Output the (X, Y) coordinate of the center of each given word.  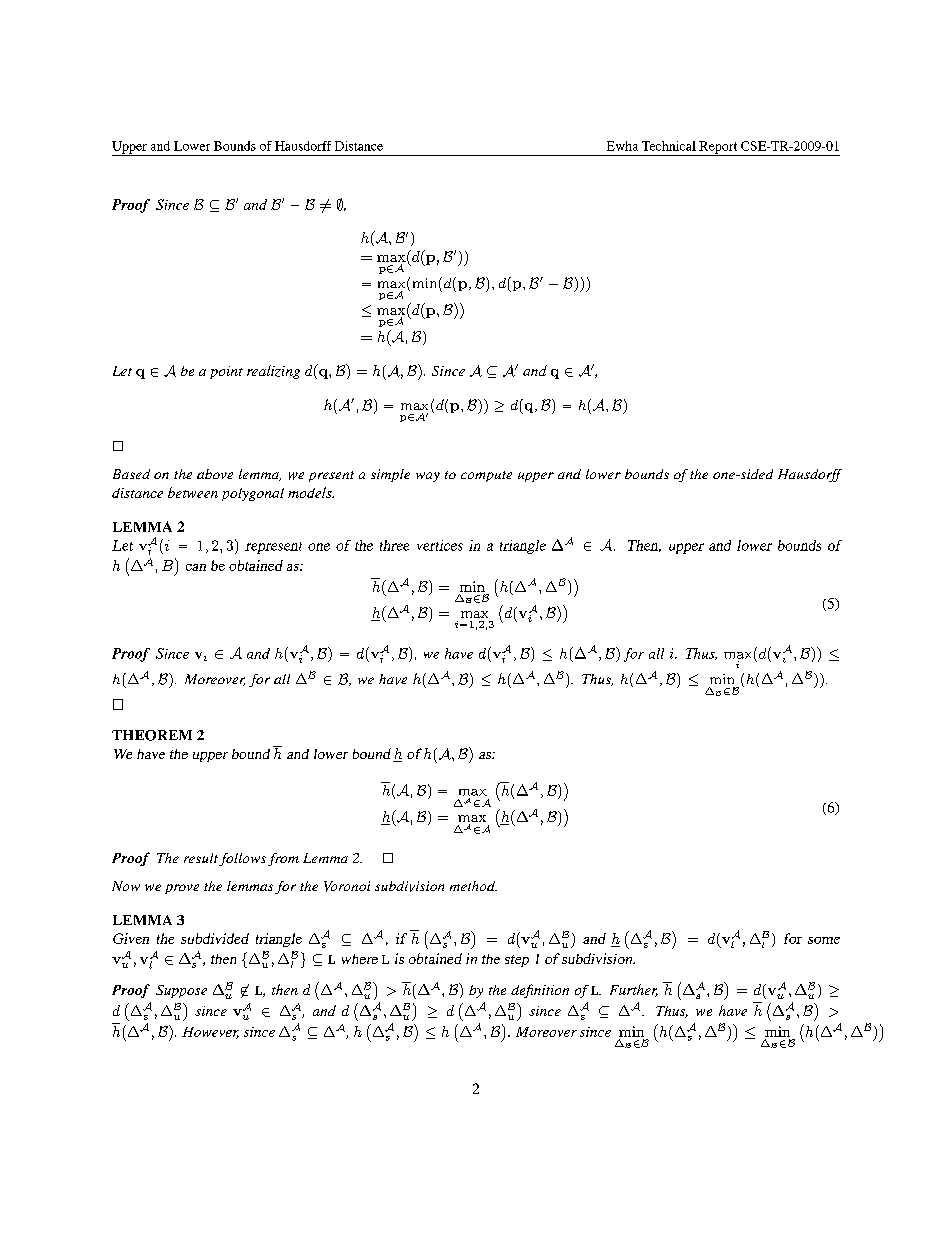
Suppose (181, 991)
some (824, 940)
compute (486, 476)
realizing (273, 372)
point (226, 372)
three (394, 545)
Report (718, 148)
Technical (669, 146)
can (196, 567)
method (473, 886)
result (201, 858)
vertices (440, 545)
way (428, 477)
